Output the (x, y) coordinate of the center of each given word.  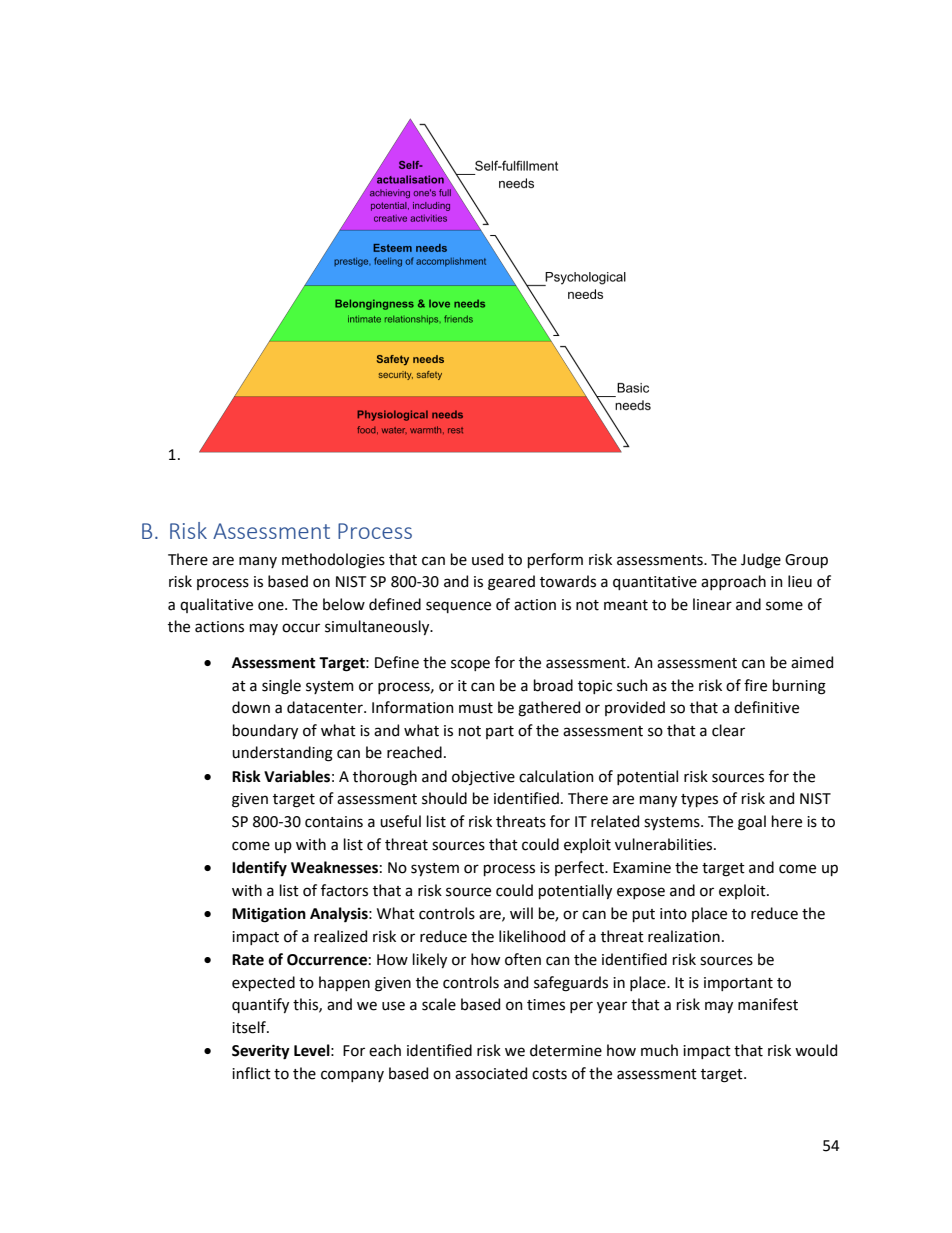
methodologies (333, 561)
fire (755, 685)
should (444, 798)
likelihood (532, 936)
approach (733, 582)
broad (553, 685)
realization (684, 936)
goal (752, 823)
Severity (261, 1052)
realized (340, 936)
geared (511, 583)
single (281, 687)
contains (334, 822)
